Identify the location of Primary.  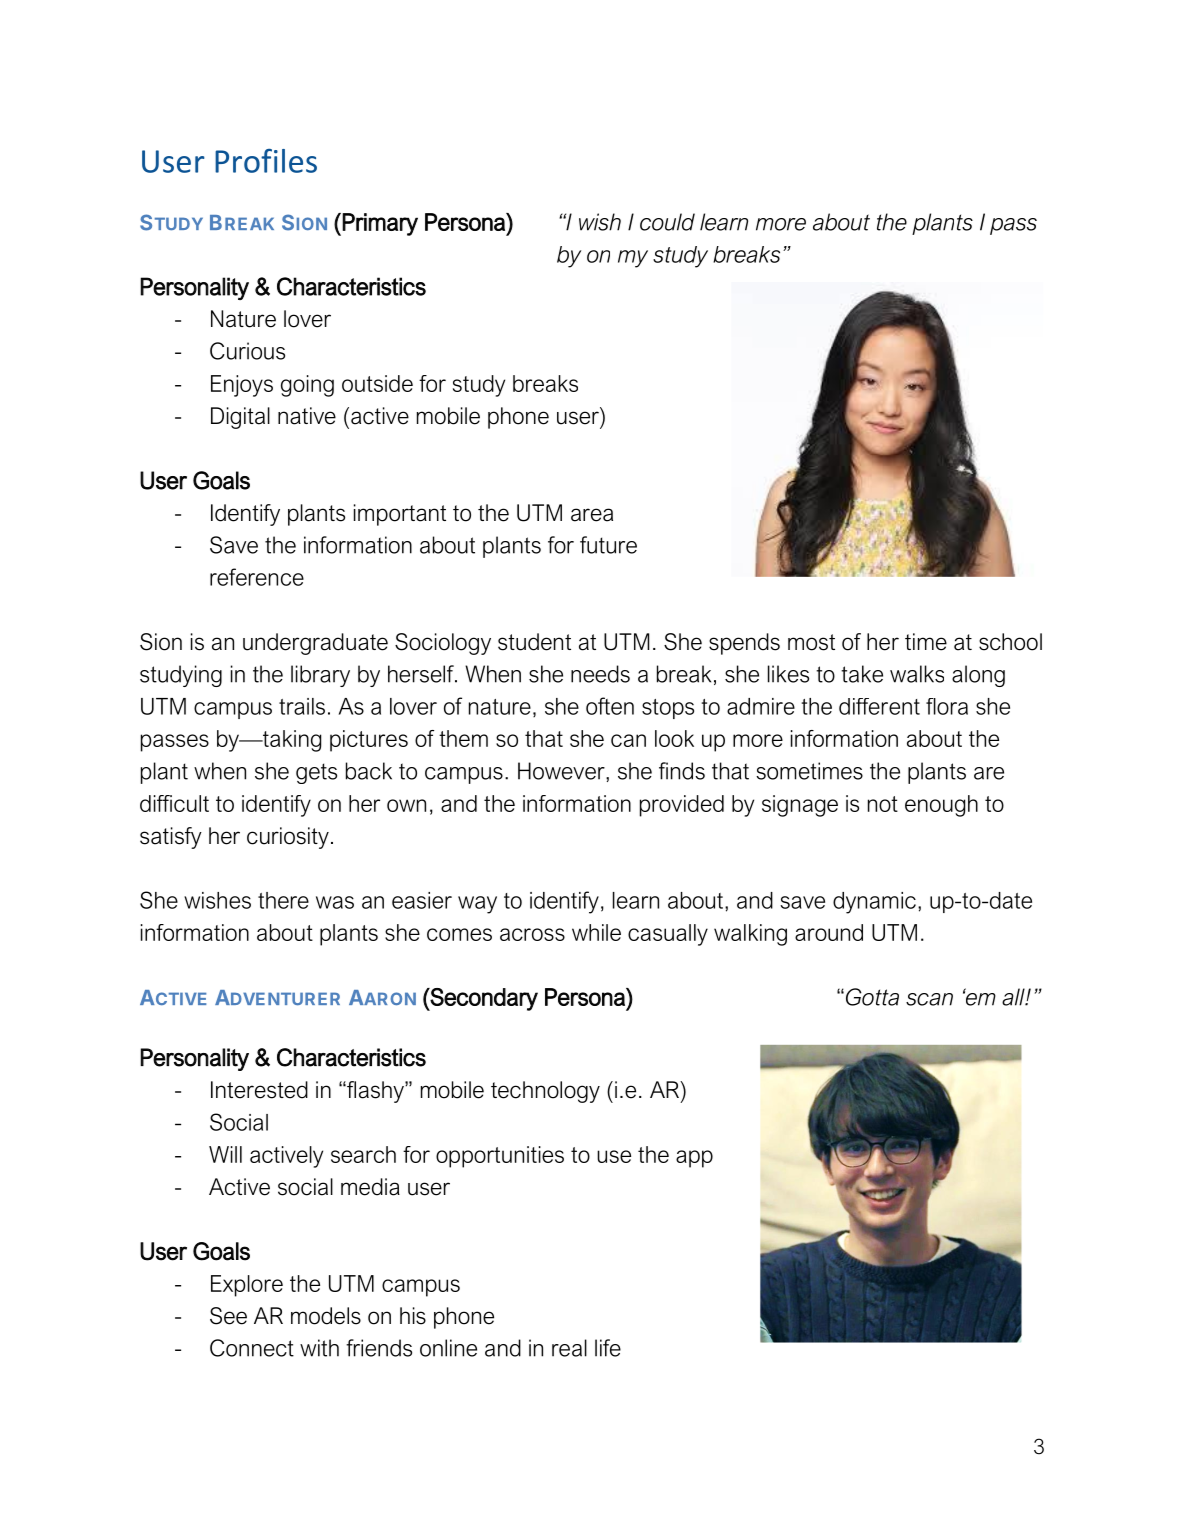
(380, 224).
